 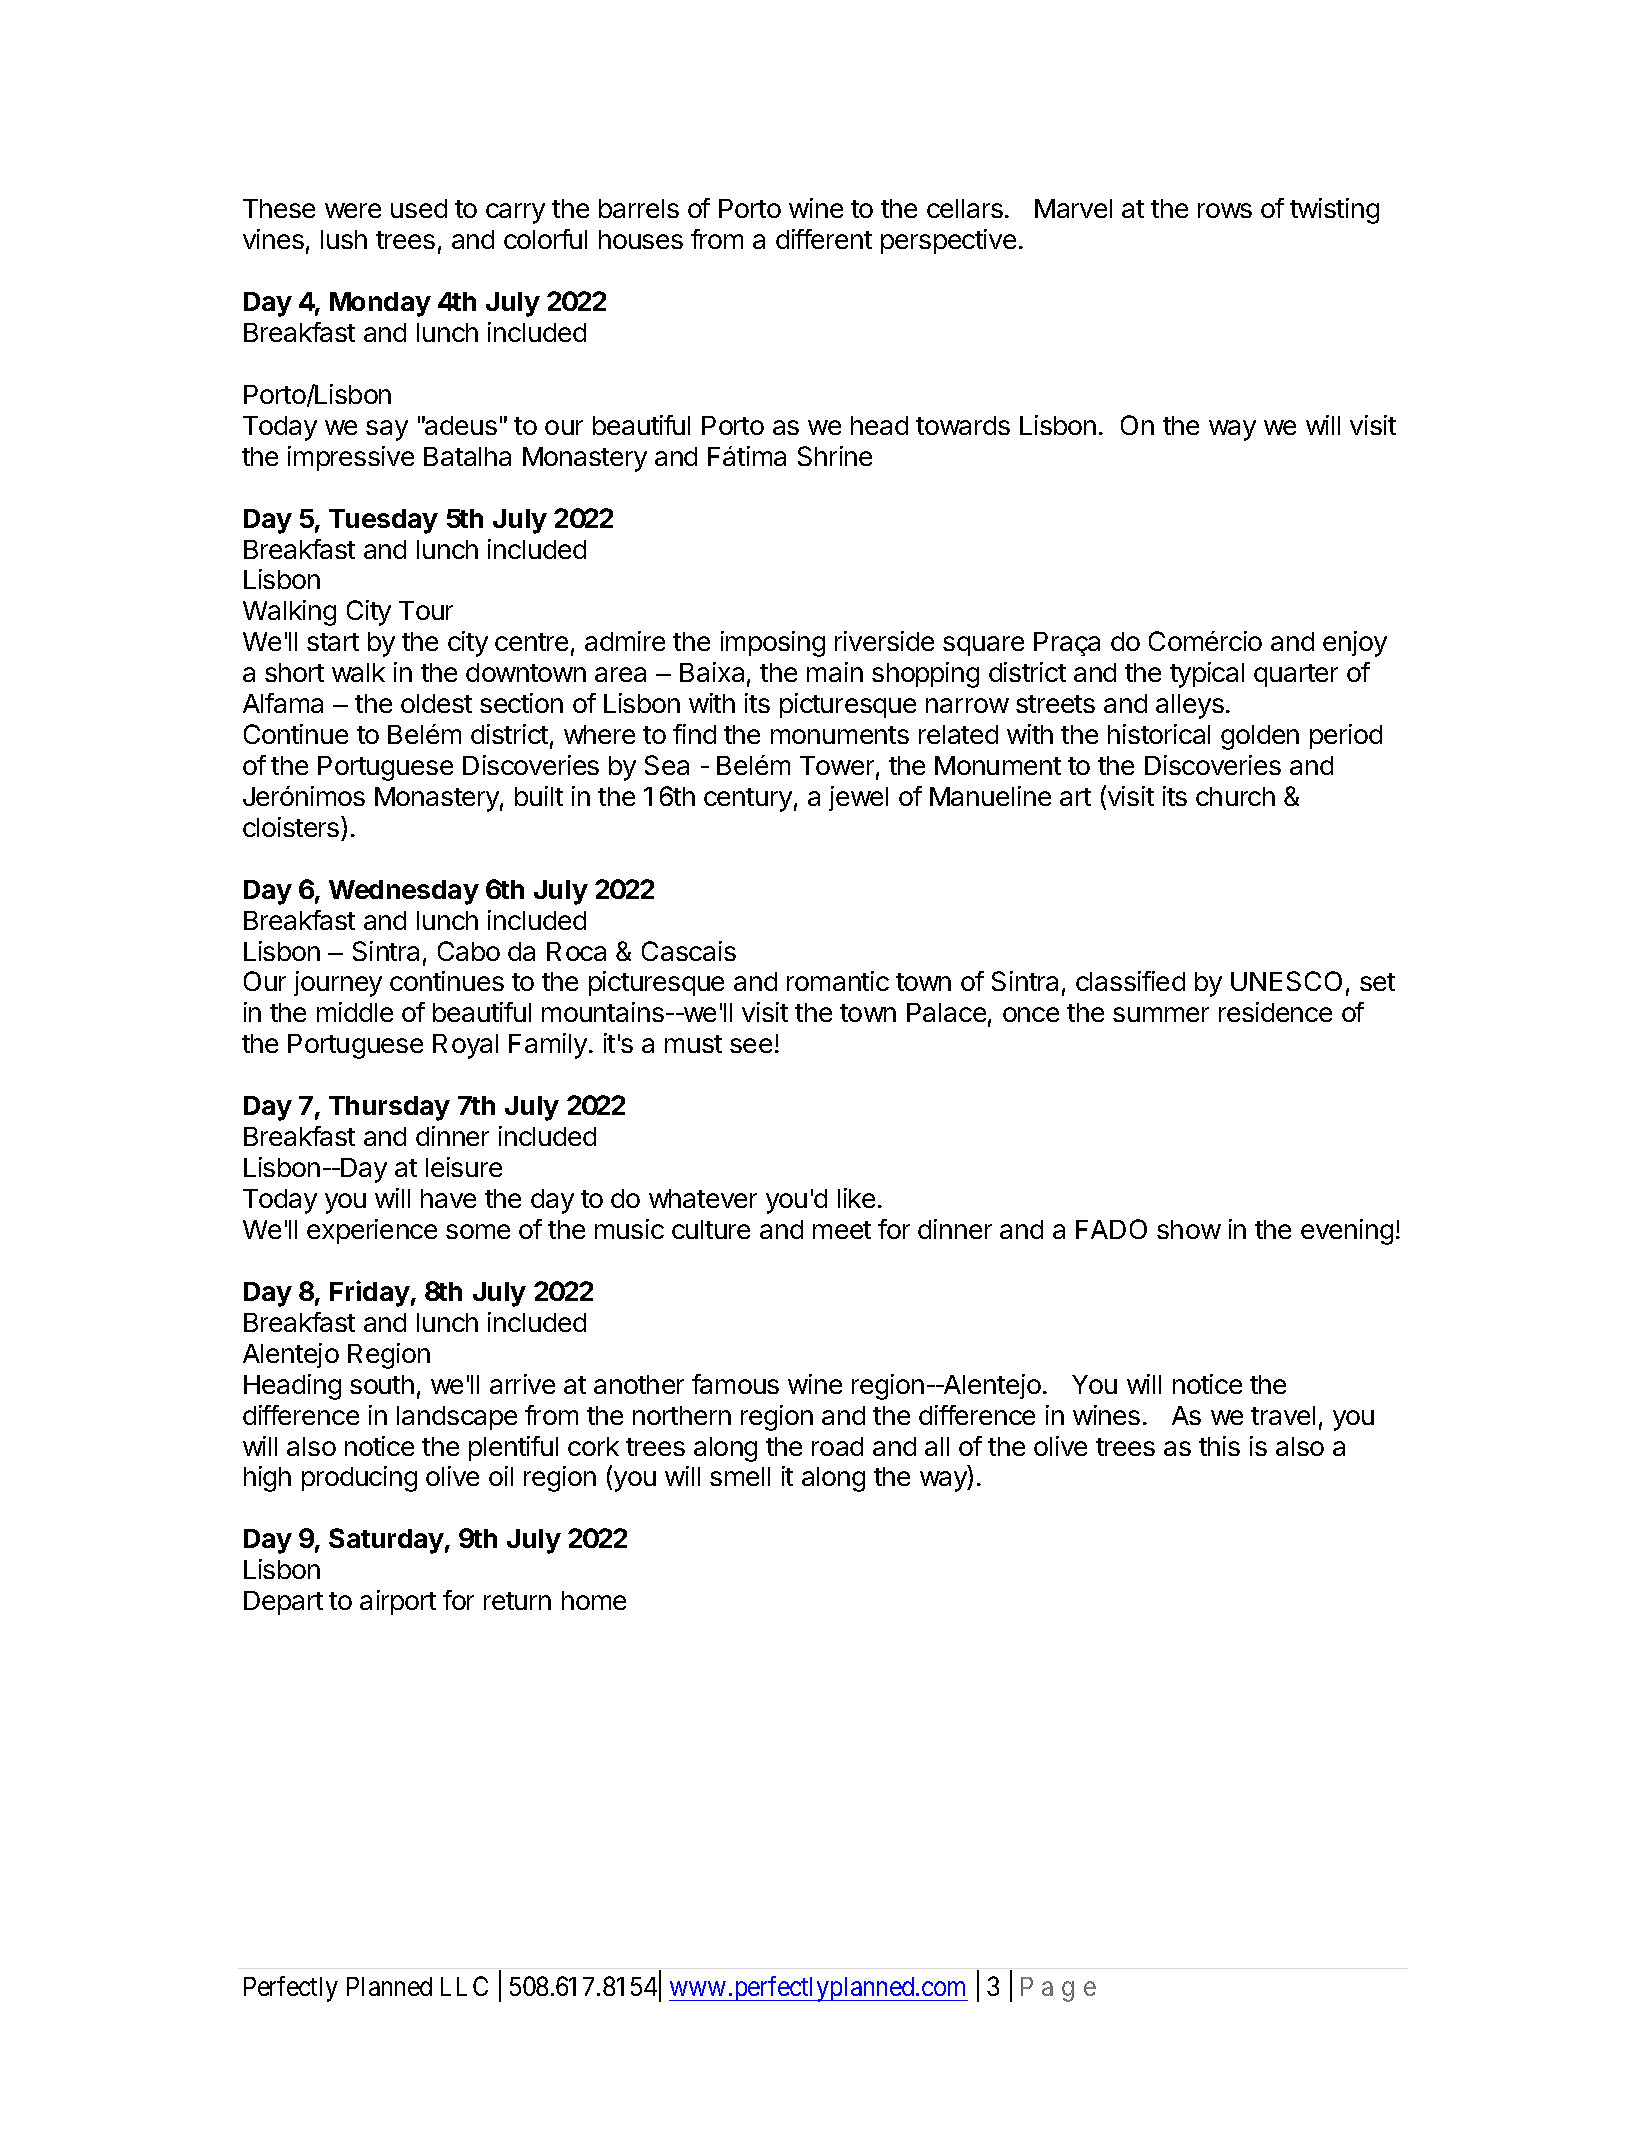 I want to click on LLC, so click(x=464, y=1986).
